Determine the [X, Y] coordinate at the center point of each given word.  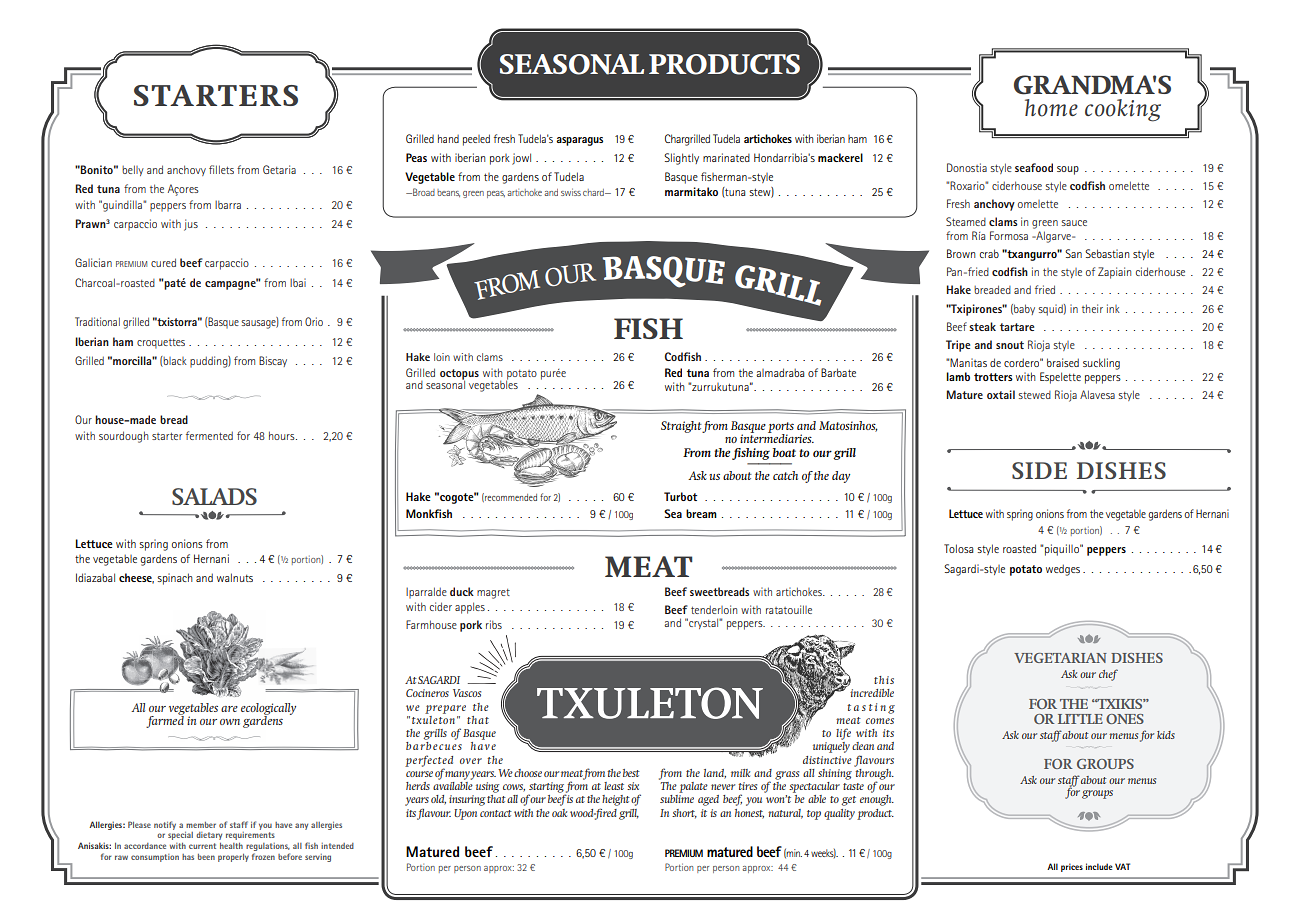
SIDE [1039, 470]
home [1051, 108]
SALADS [214, 496]
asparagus [579, 141]
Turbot [680, 496]
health [231, 846]
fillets [221, 169]
